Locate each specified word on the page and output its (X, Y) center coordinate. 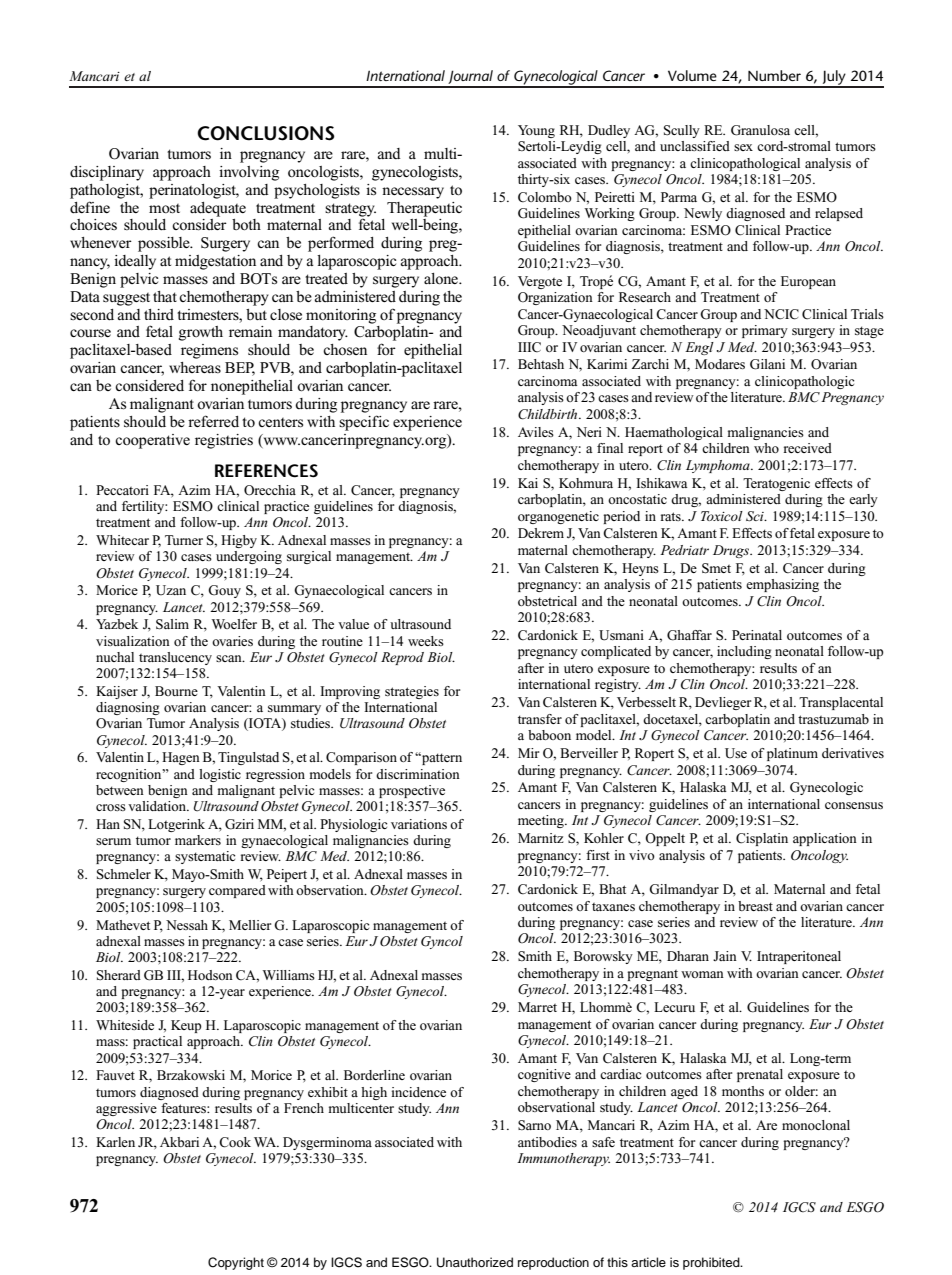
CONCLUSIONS (266, 133)
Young (536, 131)
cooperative (152, 441)
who (766, 448)
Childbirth (549, 414)
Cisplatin (762, 839)
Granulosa (760, 130)
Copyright (236, 1263)
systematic (205, 857)
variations (419, 824)
